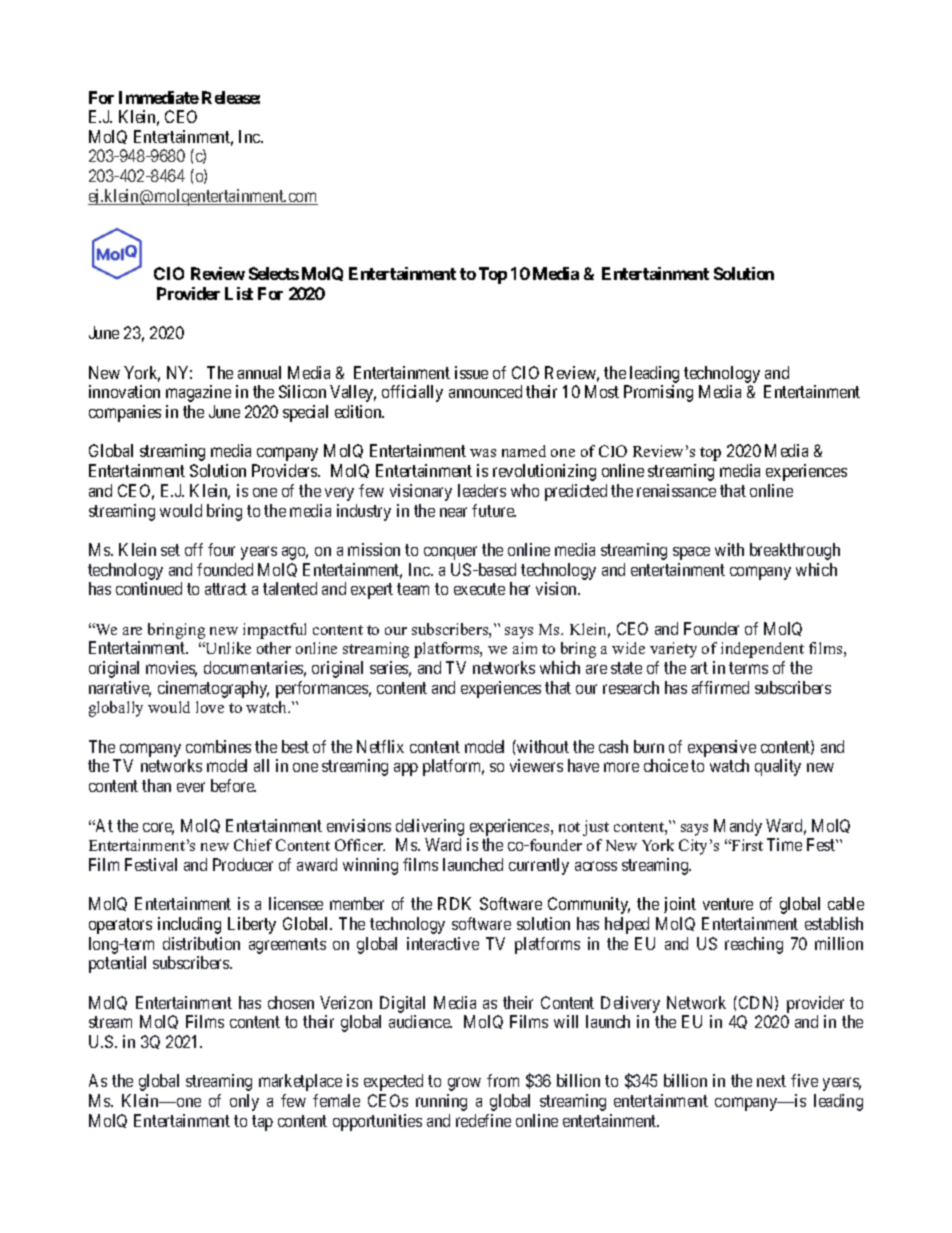 The width and height of the image is (952, 1233). I want to click on was, so click(483, 453).
